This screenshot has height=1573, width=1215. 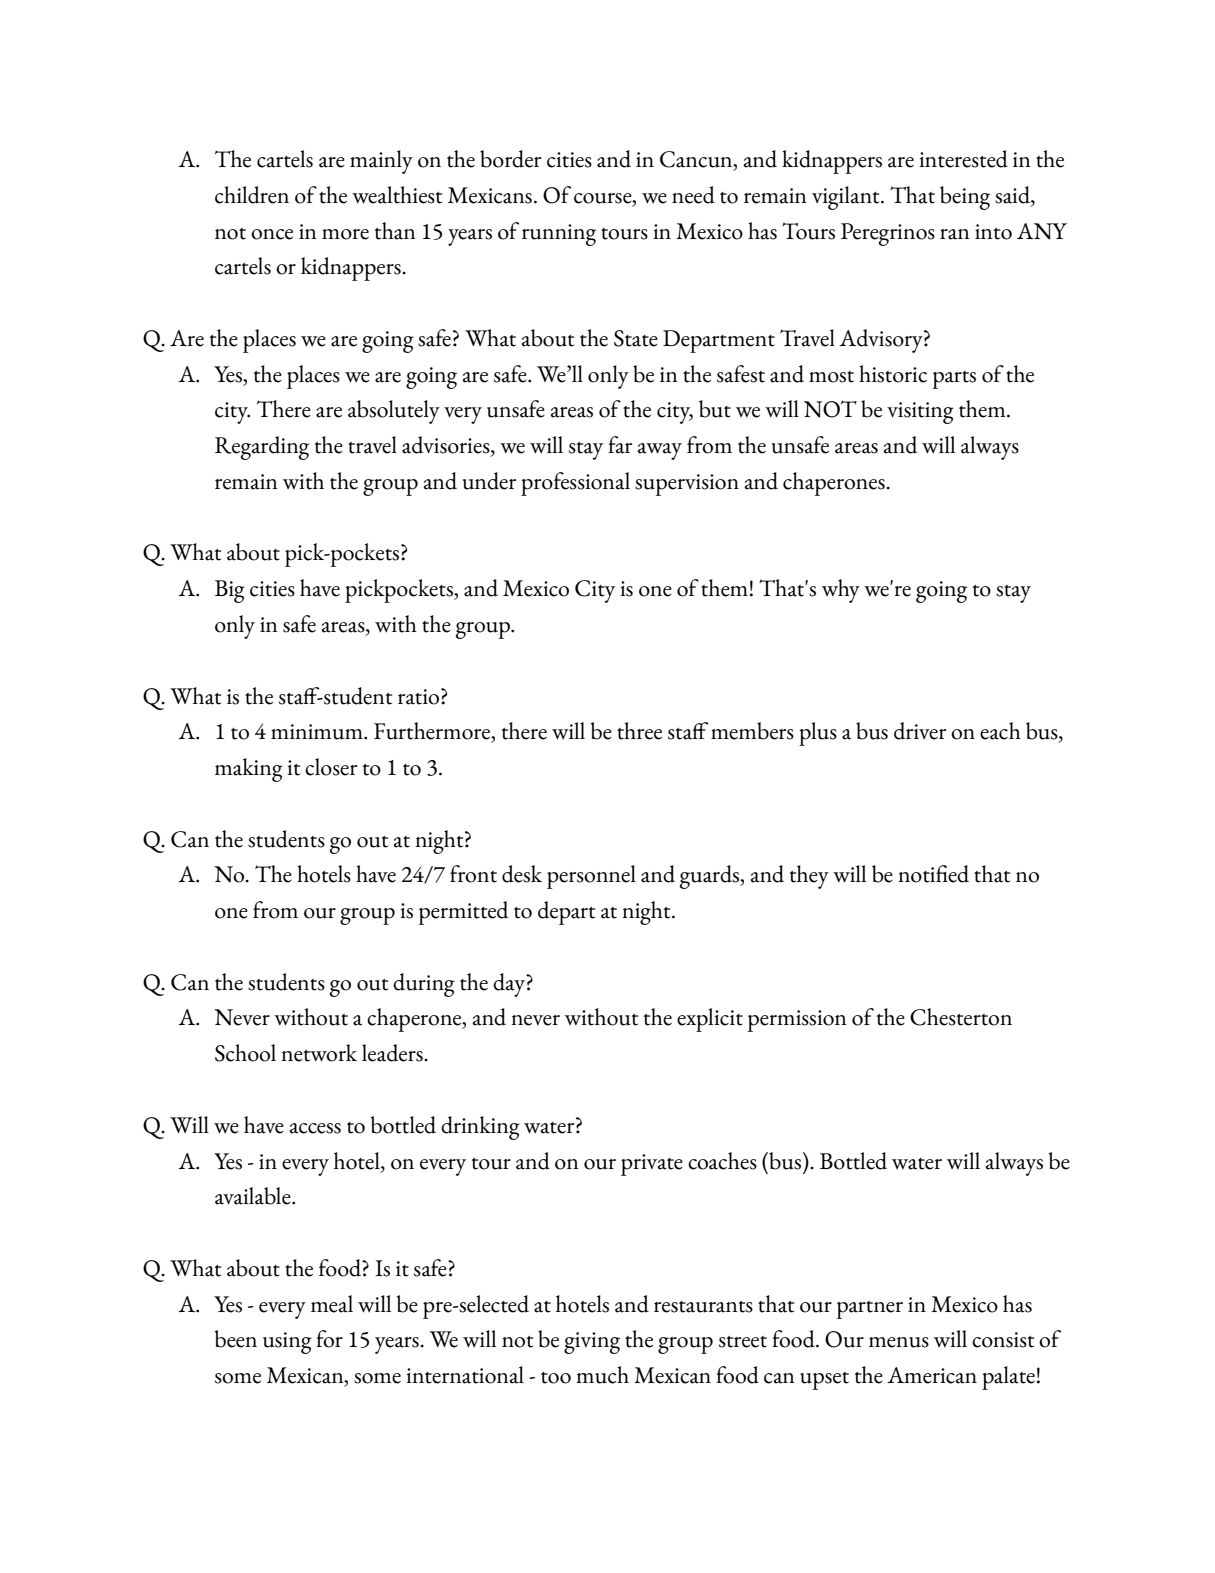 I want to click on Regarding, so click(x=262, y=448).
